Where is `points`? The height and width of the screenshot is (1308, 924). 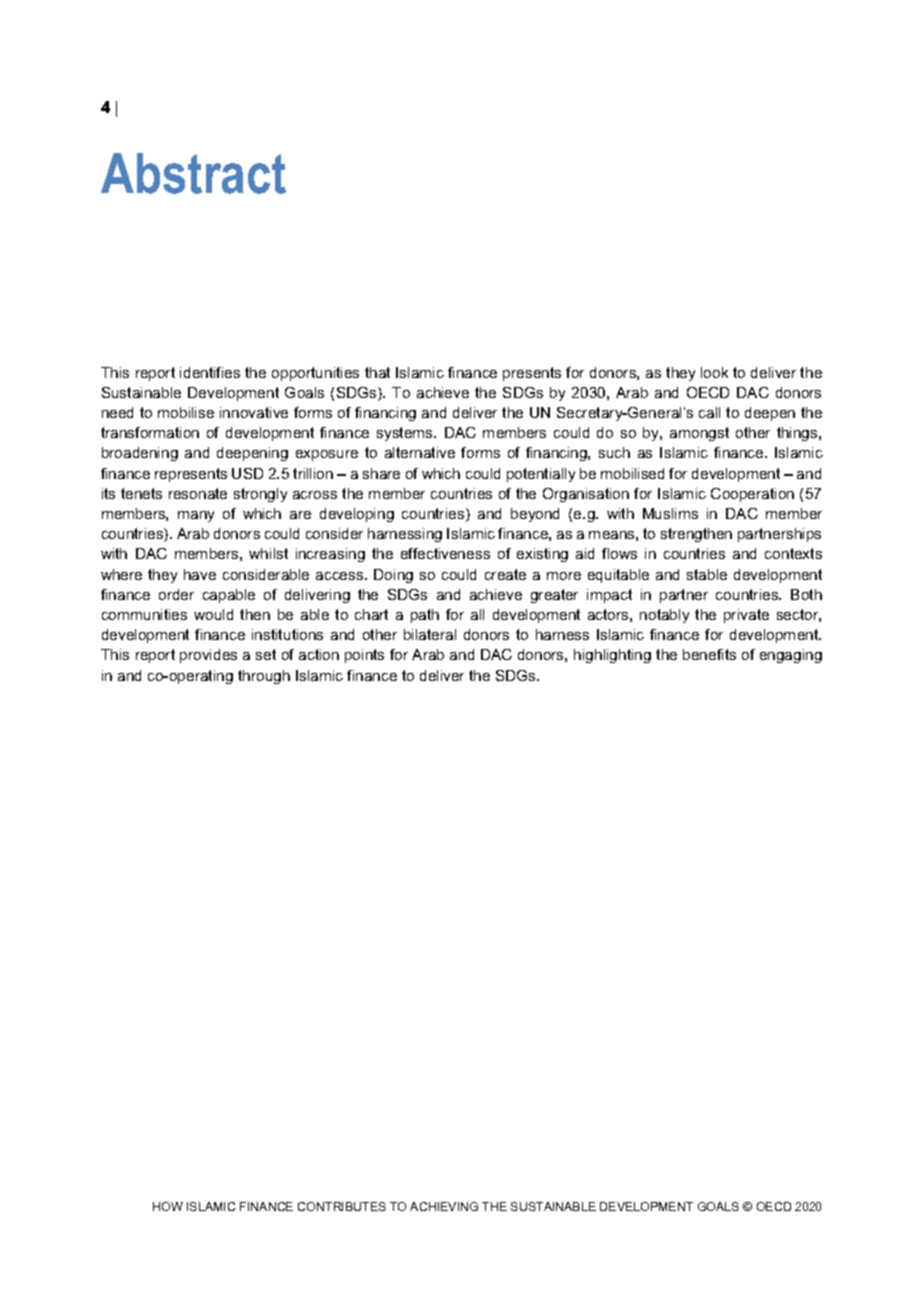 points is located at coordinates (364, 656).
